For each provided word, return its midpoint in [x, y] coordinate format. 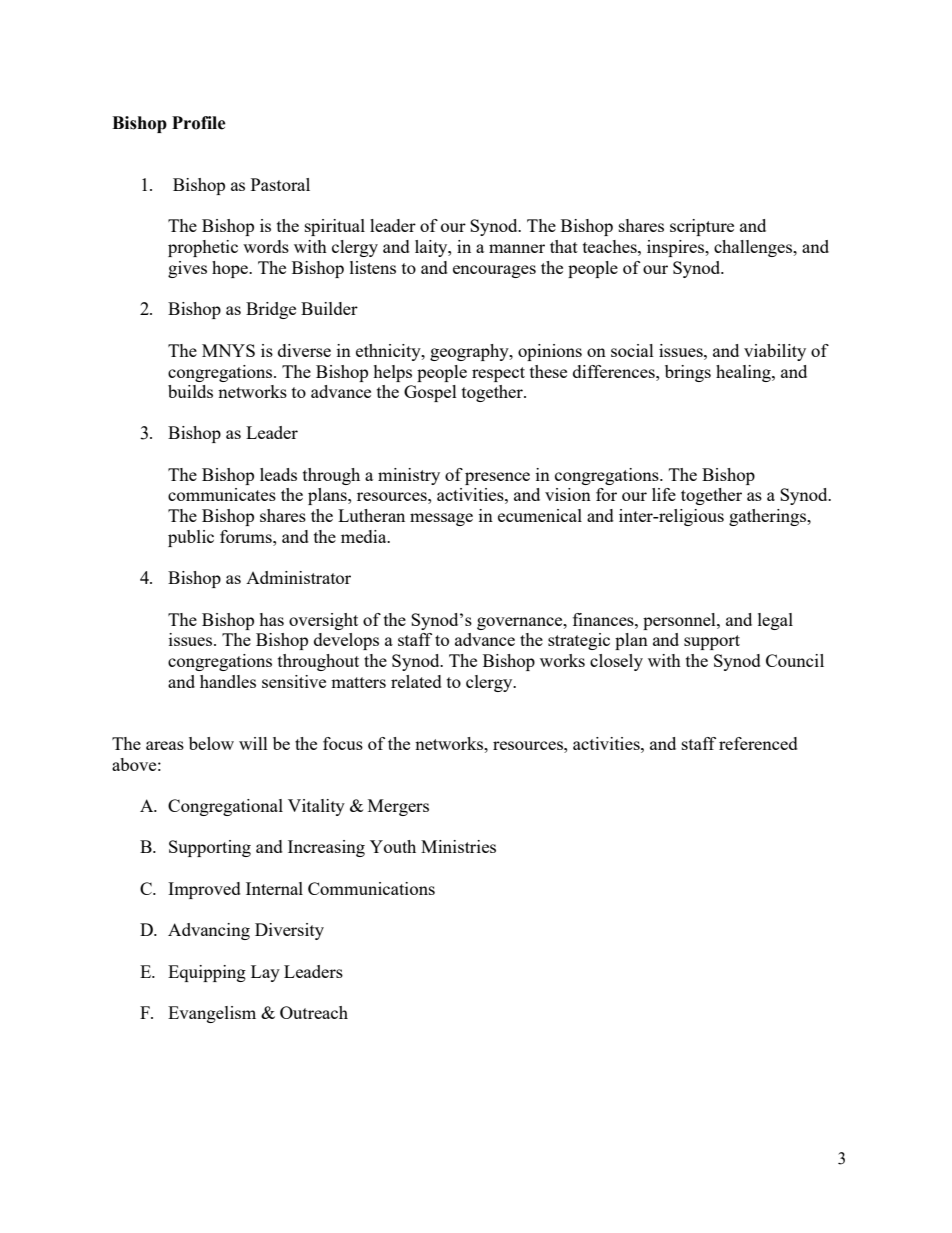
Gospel [430, 393]
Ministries [458, 846]
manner [517, 248]
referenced [758, 743]
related [416, 681]
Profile [199, 123]
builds [190, 391]
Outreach [314, 1012]
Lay [265, 973]
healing [744, 373]
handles [228, 681]
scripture [702, 227]
